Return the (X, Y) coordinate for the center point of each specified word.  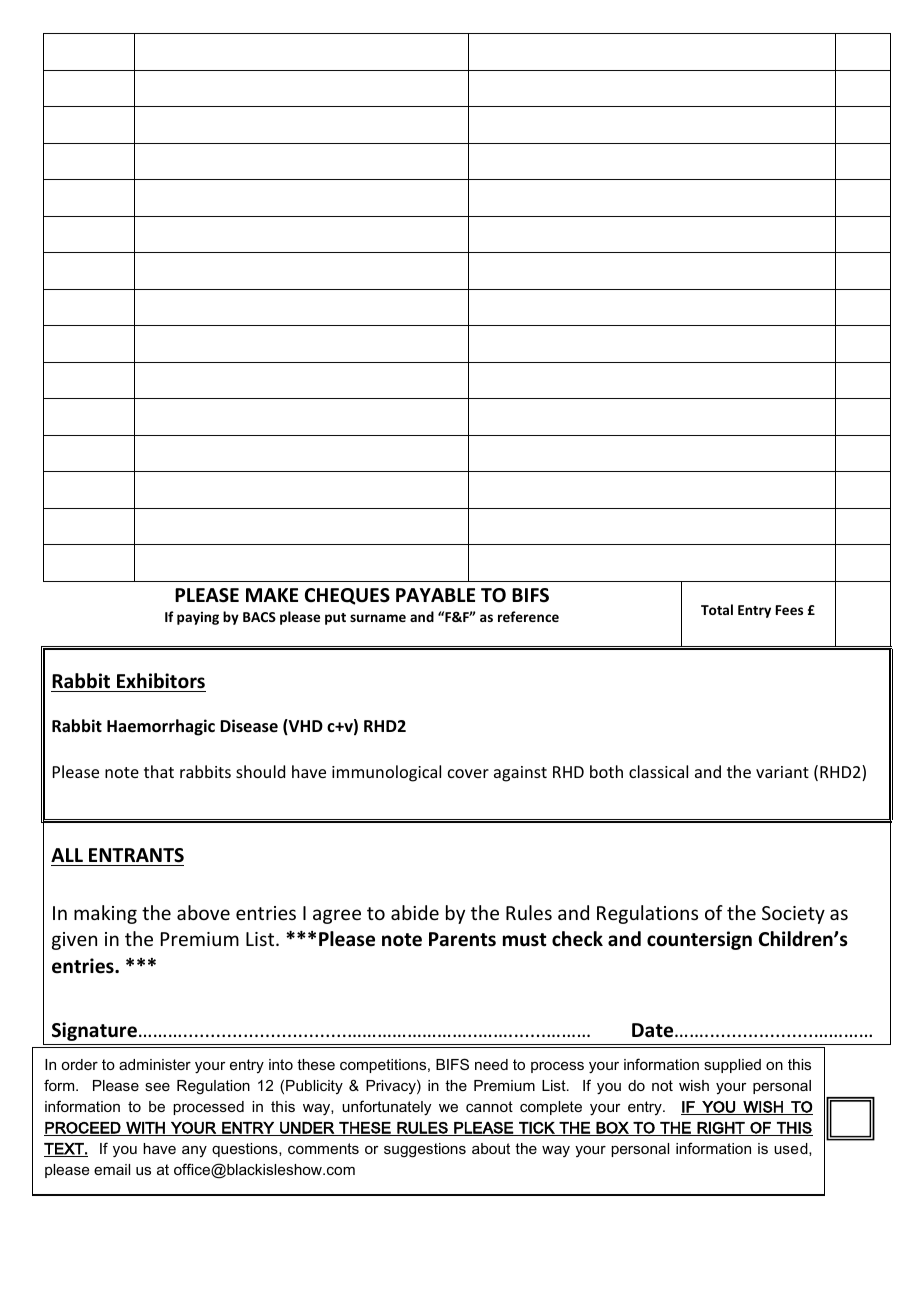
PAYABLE (435, 595)
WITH (145, 1129)
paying (198, 618)
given (74, 941)
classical (658, 771)
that (159, 771)
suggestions (425, 1150)
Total (717, 609)
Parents (462, 939)
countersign (699, 940)
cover (468, 773)
